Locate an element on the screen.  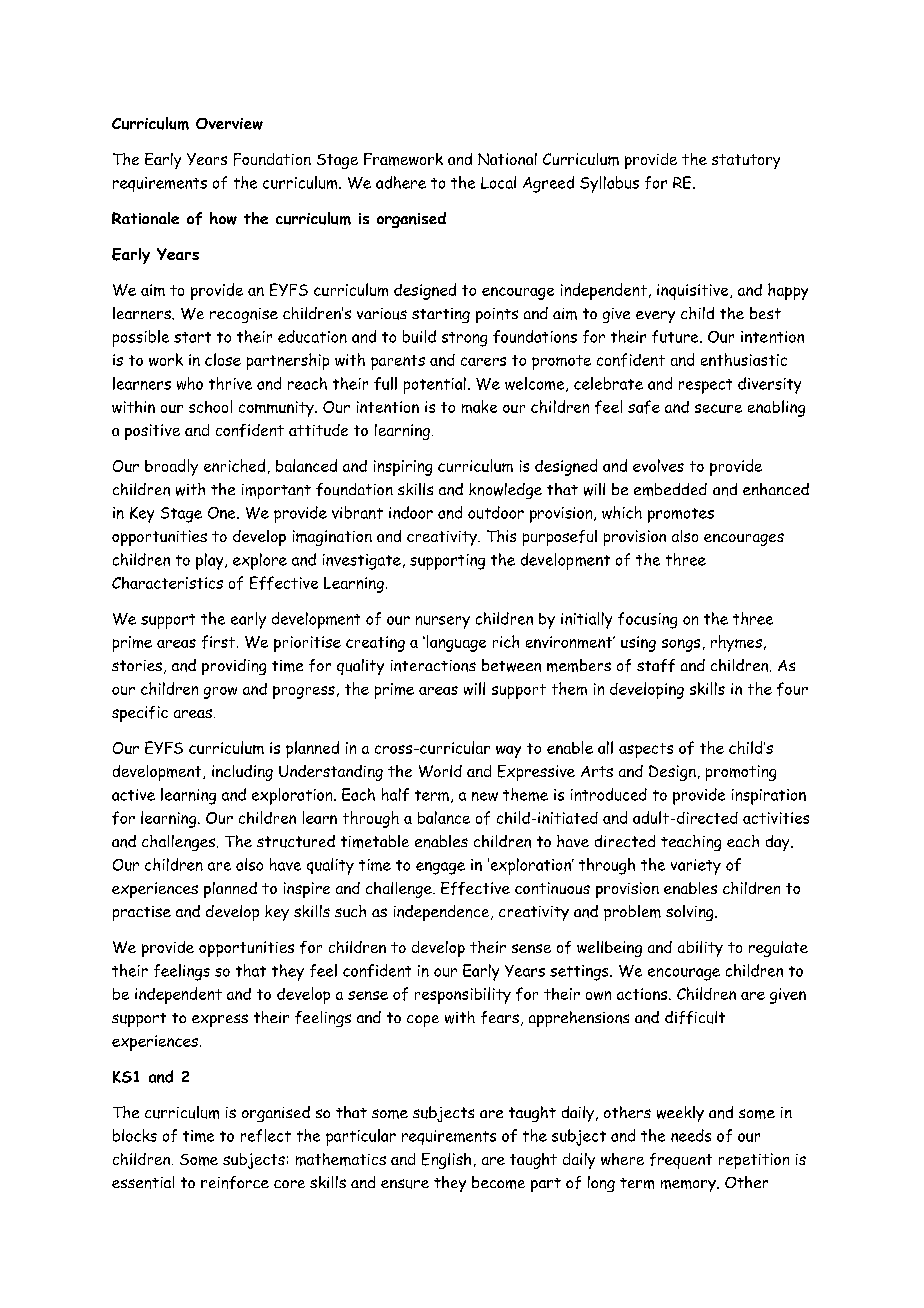
English is located at coordinates (446, 1161).
